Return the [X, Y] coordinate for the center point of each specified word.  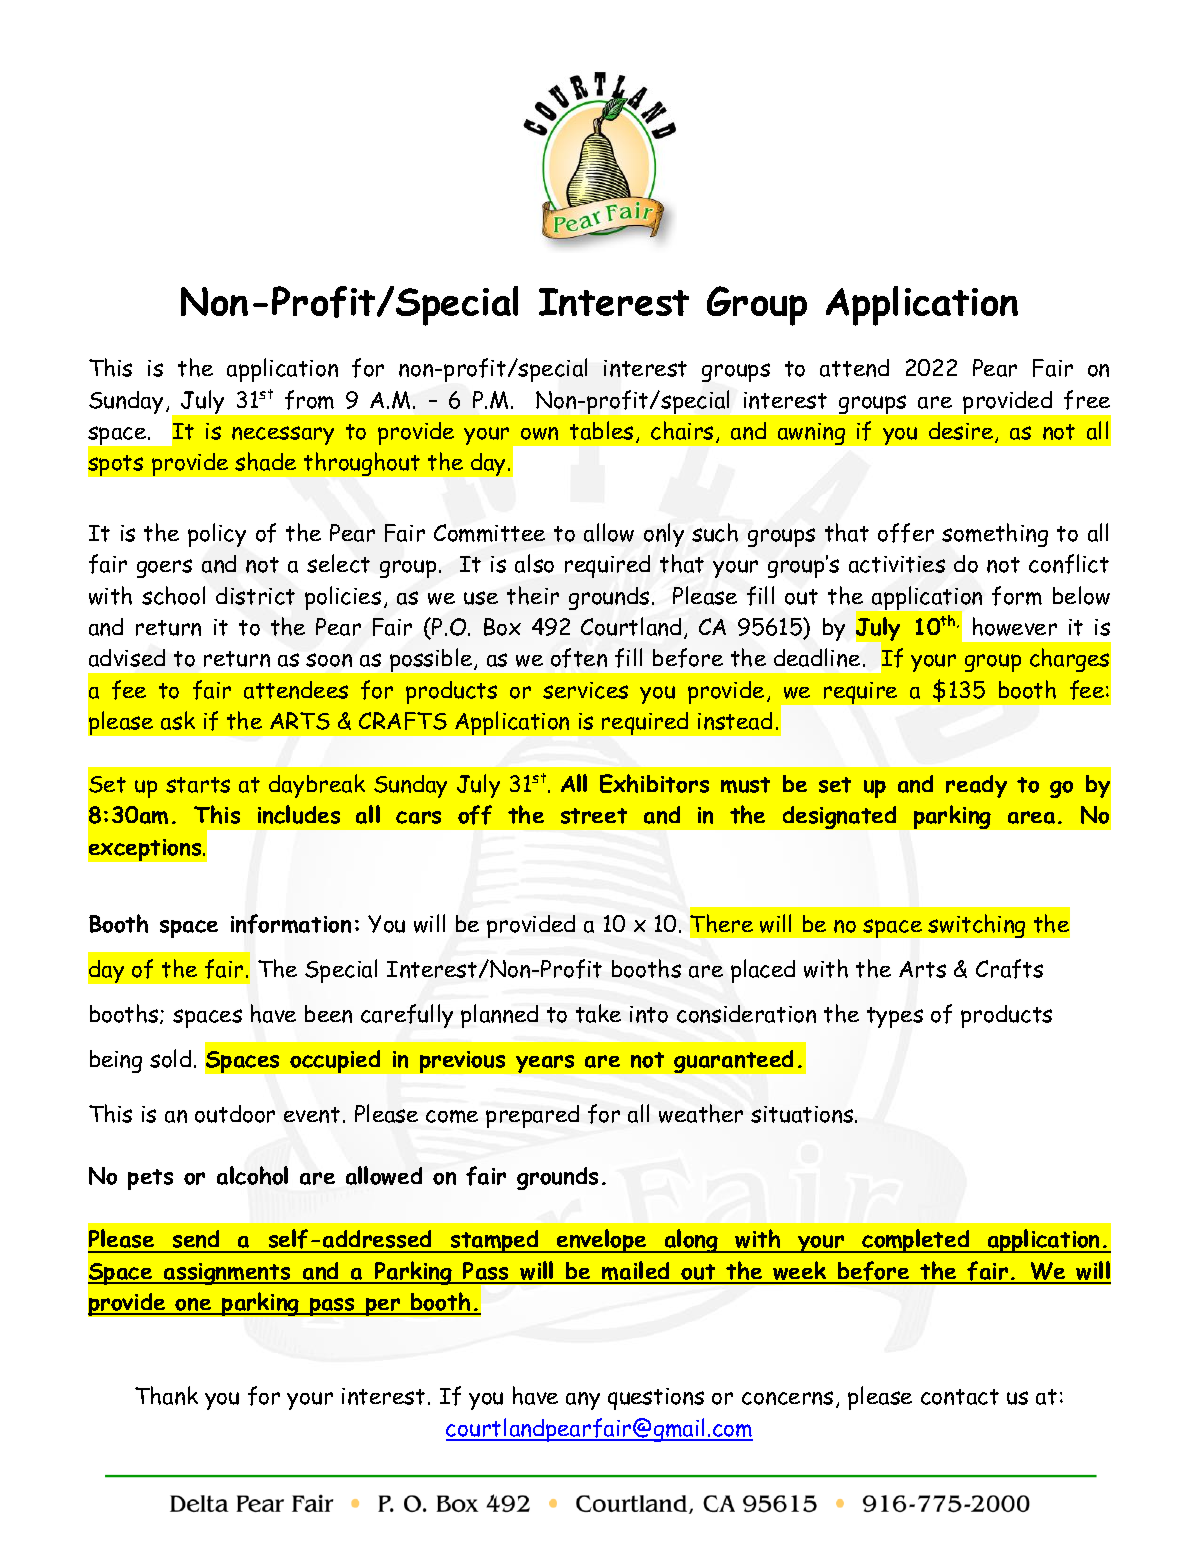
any [583, 1401]
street [594, 816]
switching [976, 926]
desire [962, 432]
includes [299, 814]
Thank [166, 1395]
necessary [283, 435]
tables [601, 430]
